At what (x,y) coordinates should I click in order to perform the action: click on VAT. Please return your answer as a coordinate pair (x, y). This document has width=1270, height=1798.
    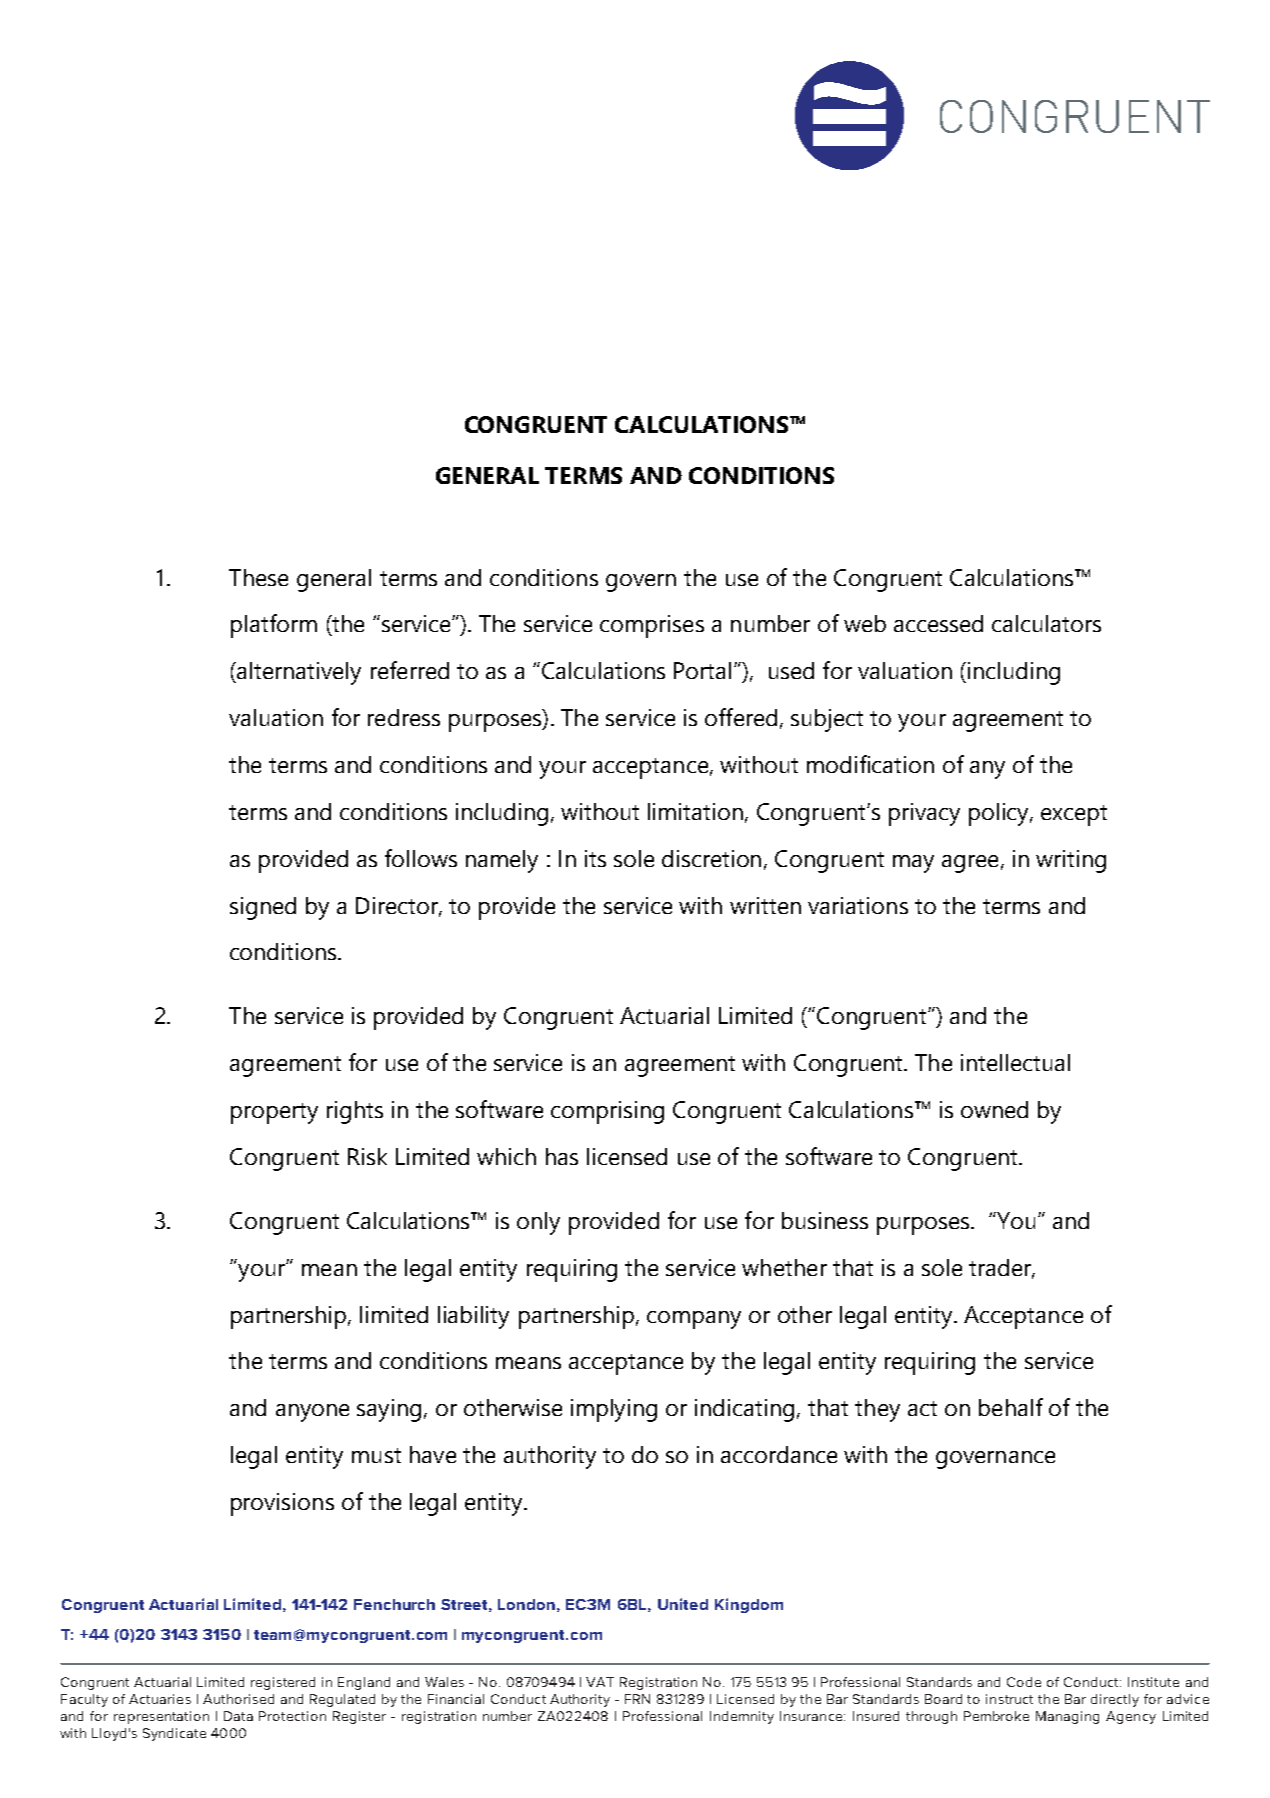
    Looking at the image, I should click on (600, 1682).
